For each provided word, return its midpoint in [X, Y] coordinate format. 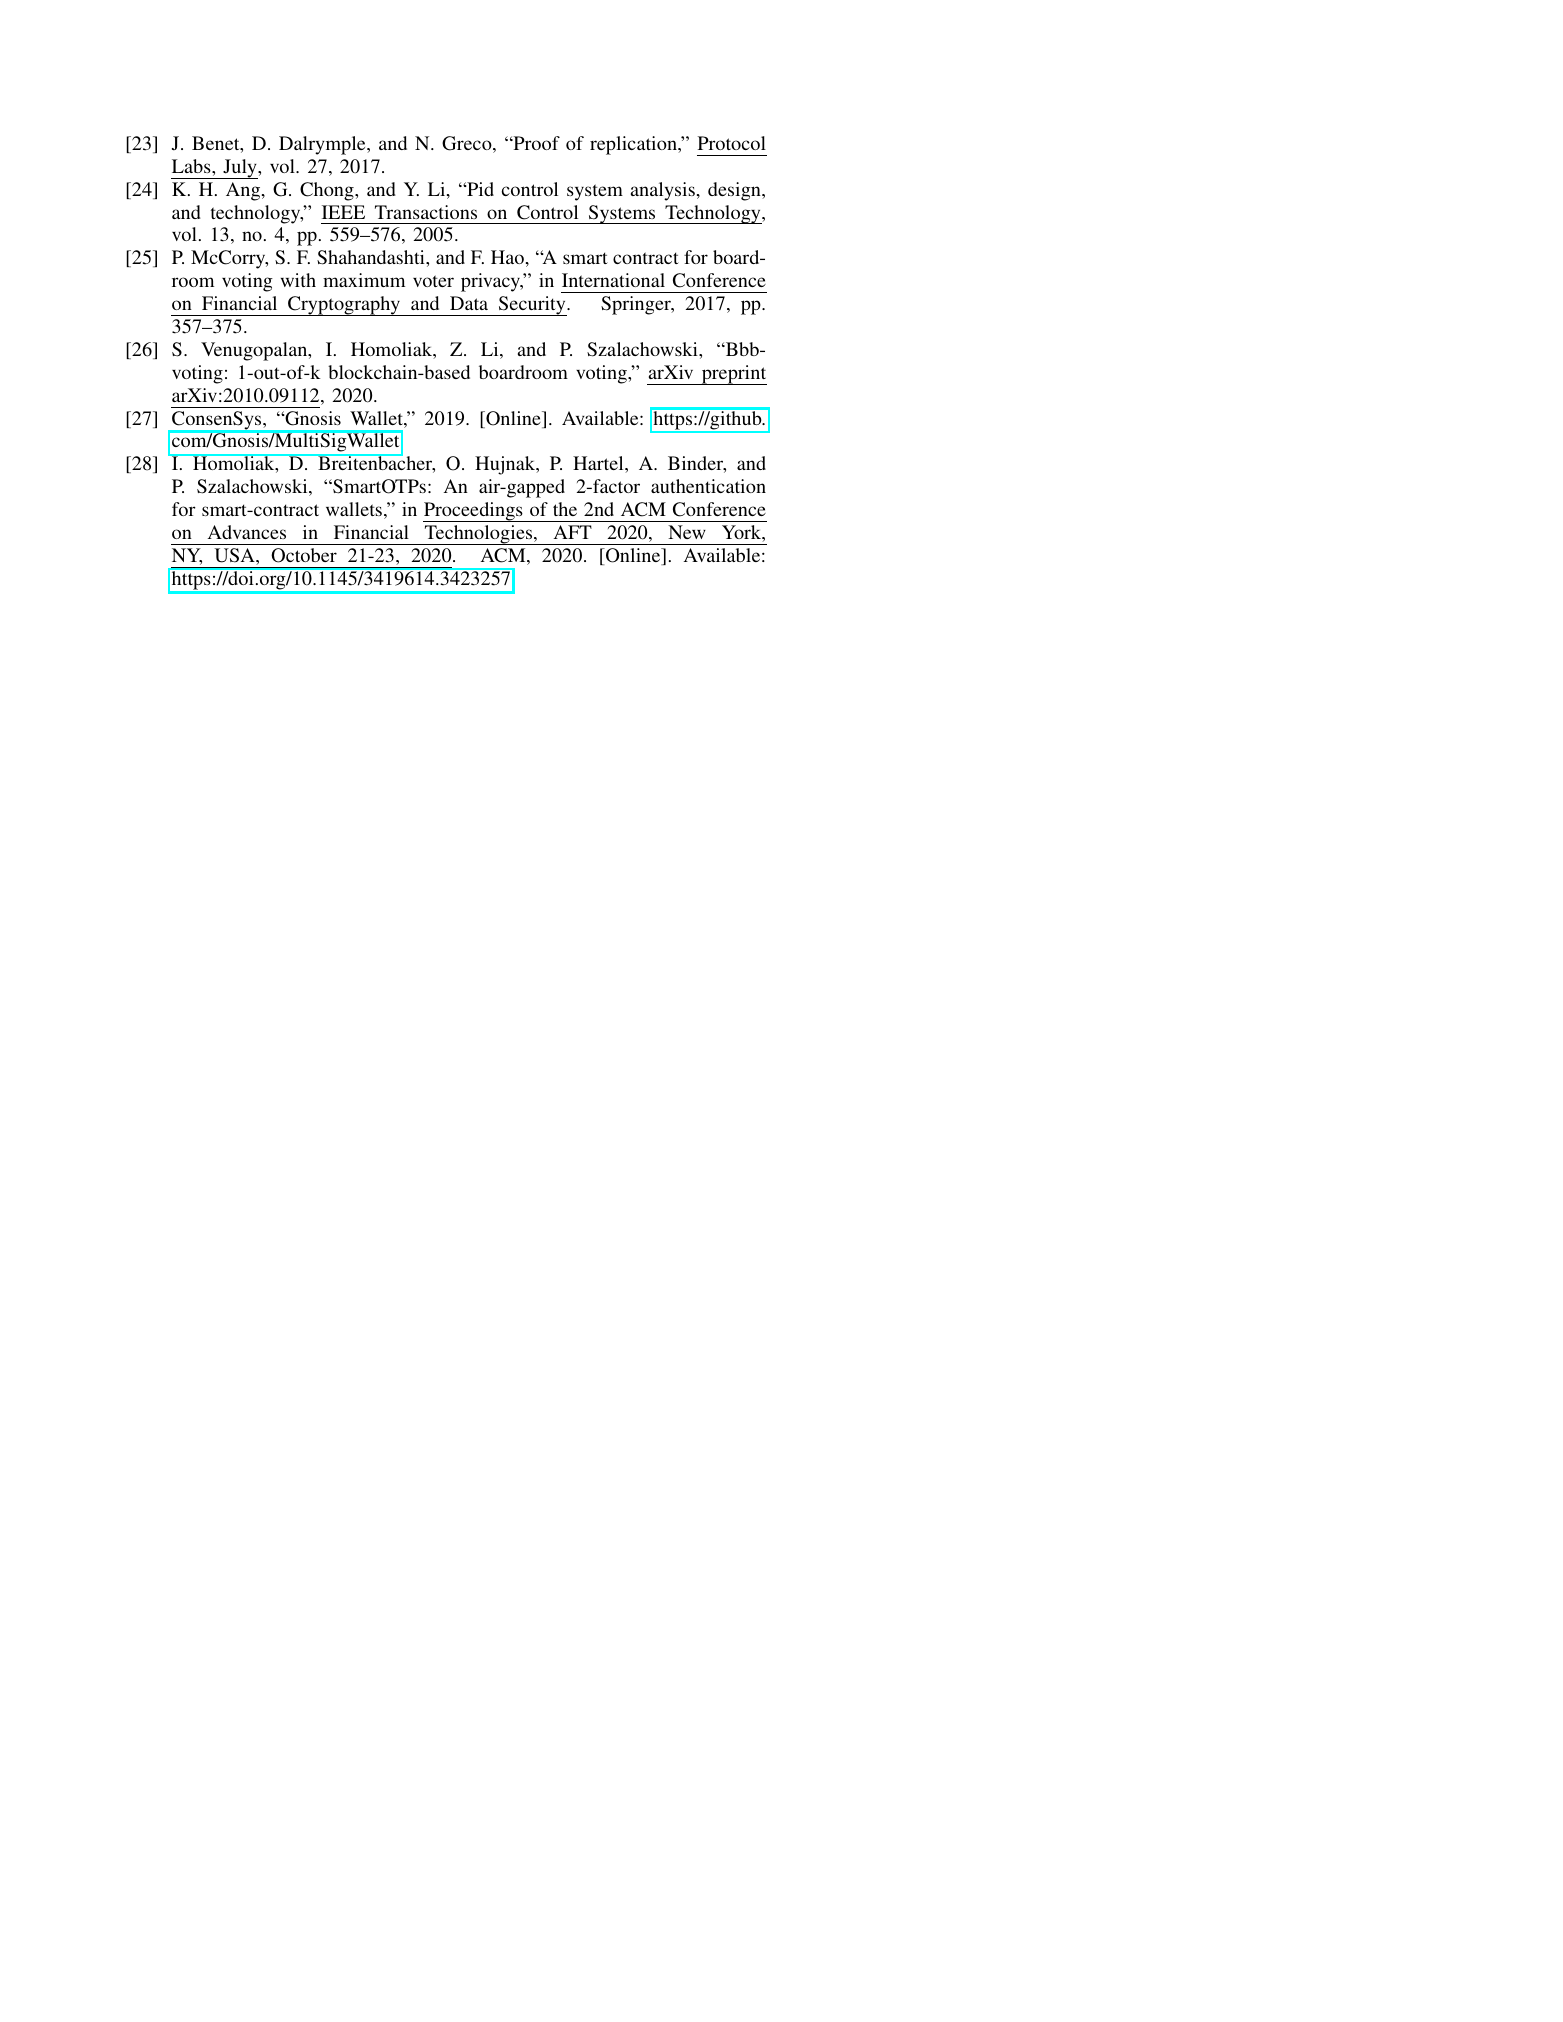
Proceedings [474, 512]
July [240, 169]
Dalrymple [323, 145]
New [687, 532]
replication [634, 145]
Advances [247, 532]
